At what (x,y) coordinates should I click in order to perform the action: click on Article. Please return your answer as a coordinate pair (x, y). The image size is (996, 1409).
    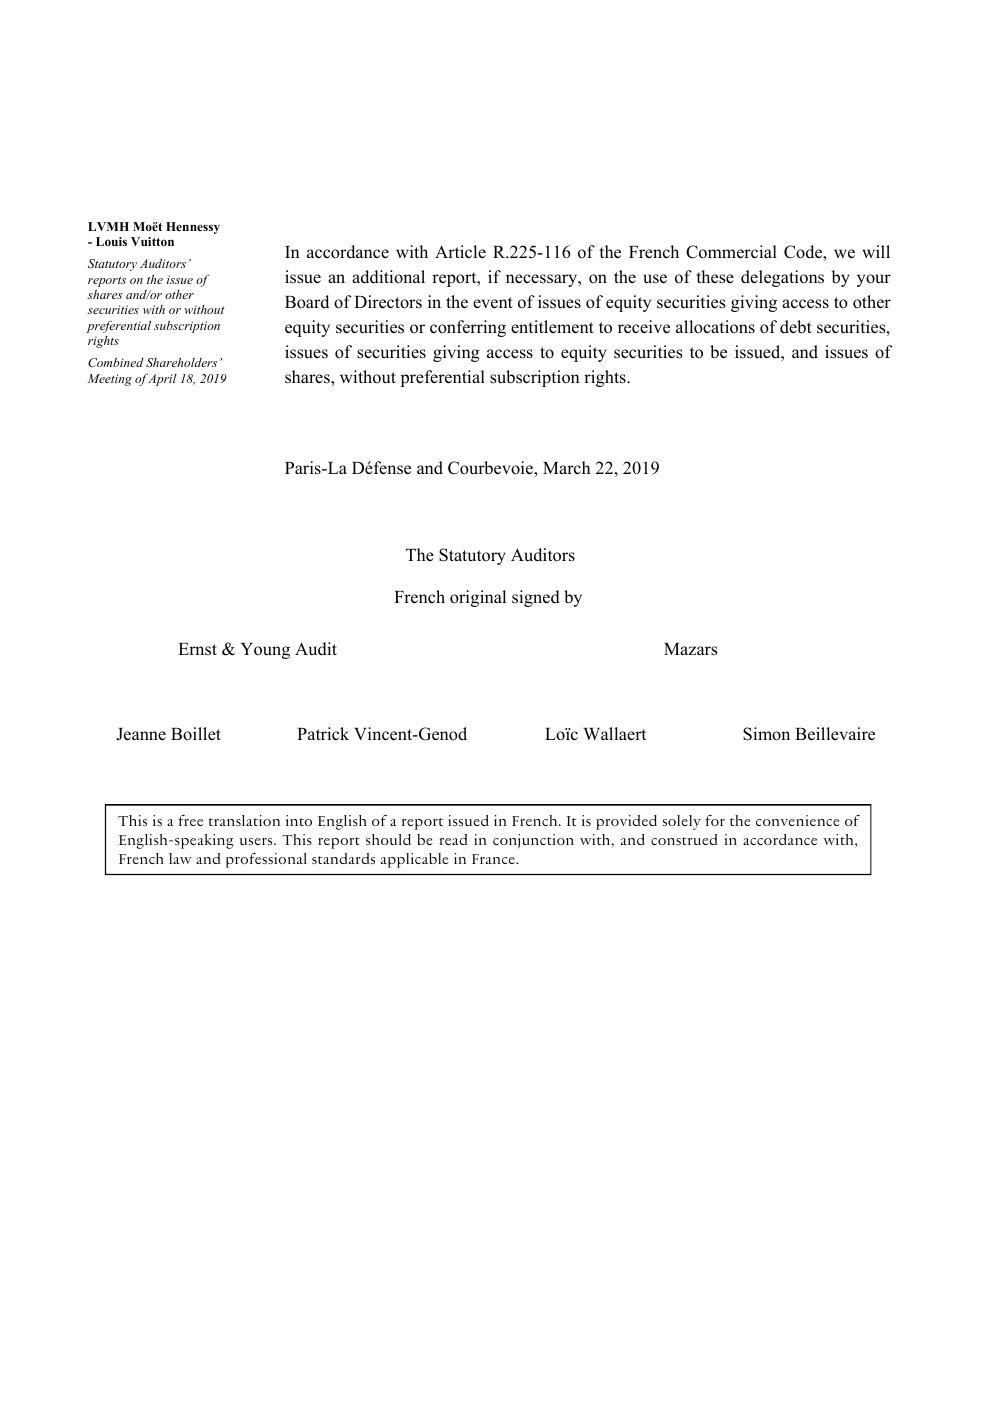
    Looking at the image, I should click on (460, 252).
